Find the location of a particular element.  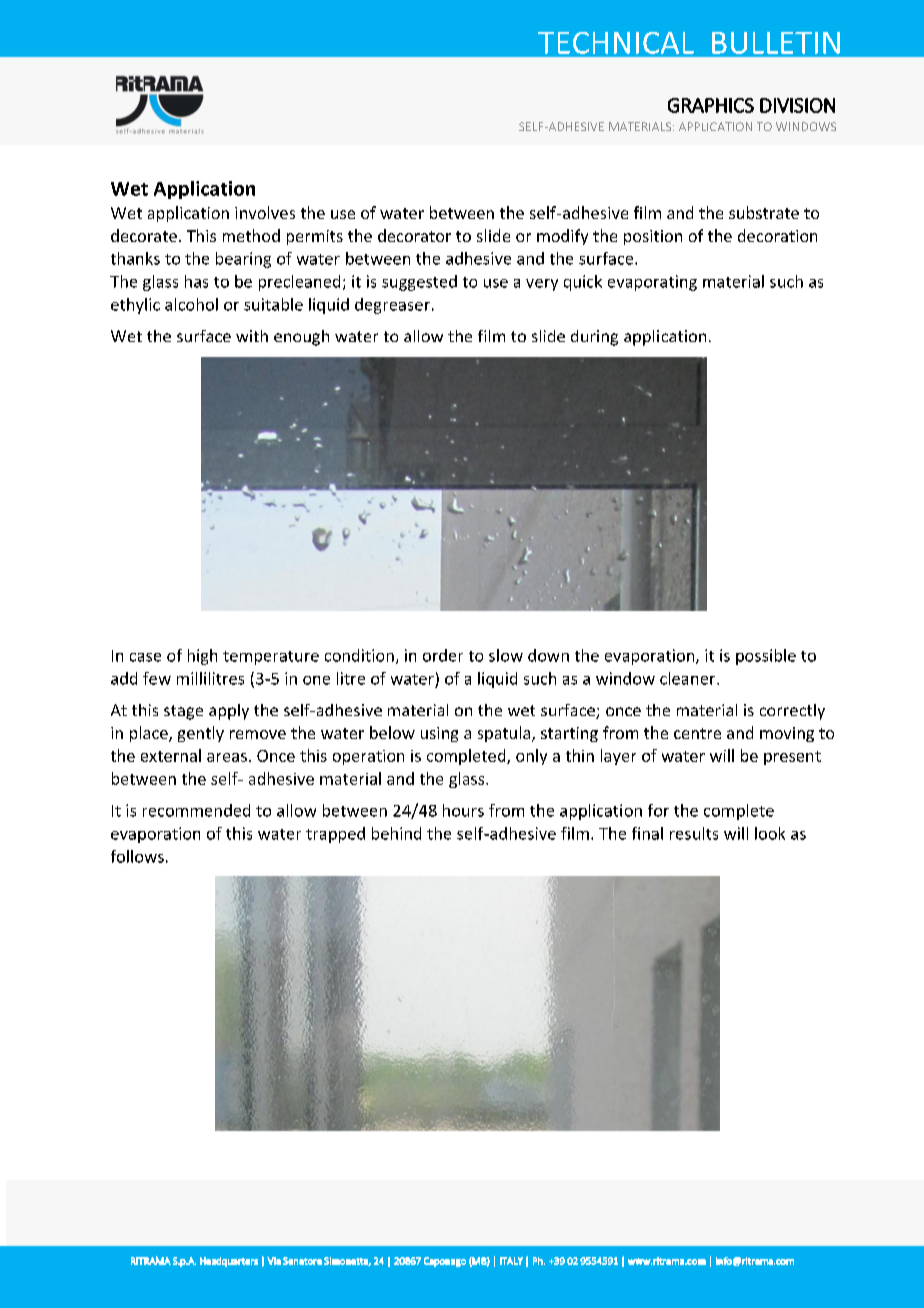

cleaner is located at coordinates (689, 678).
